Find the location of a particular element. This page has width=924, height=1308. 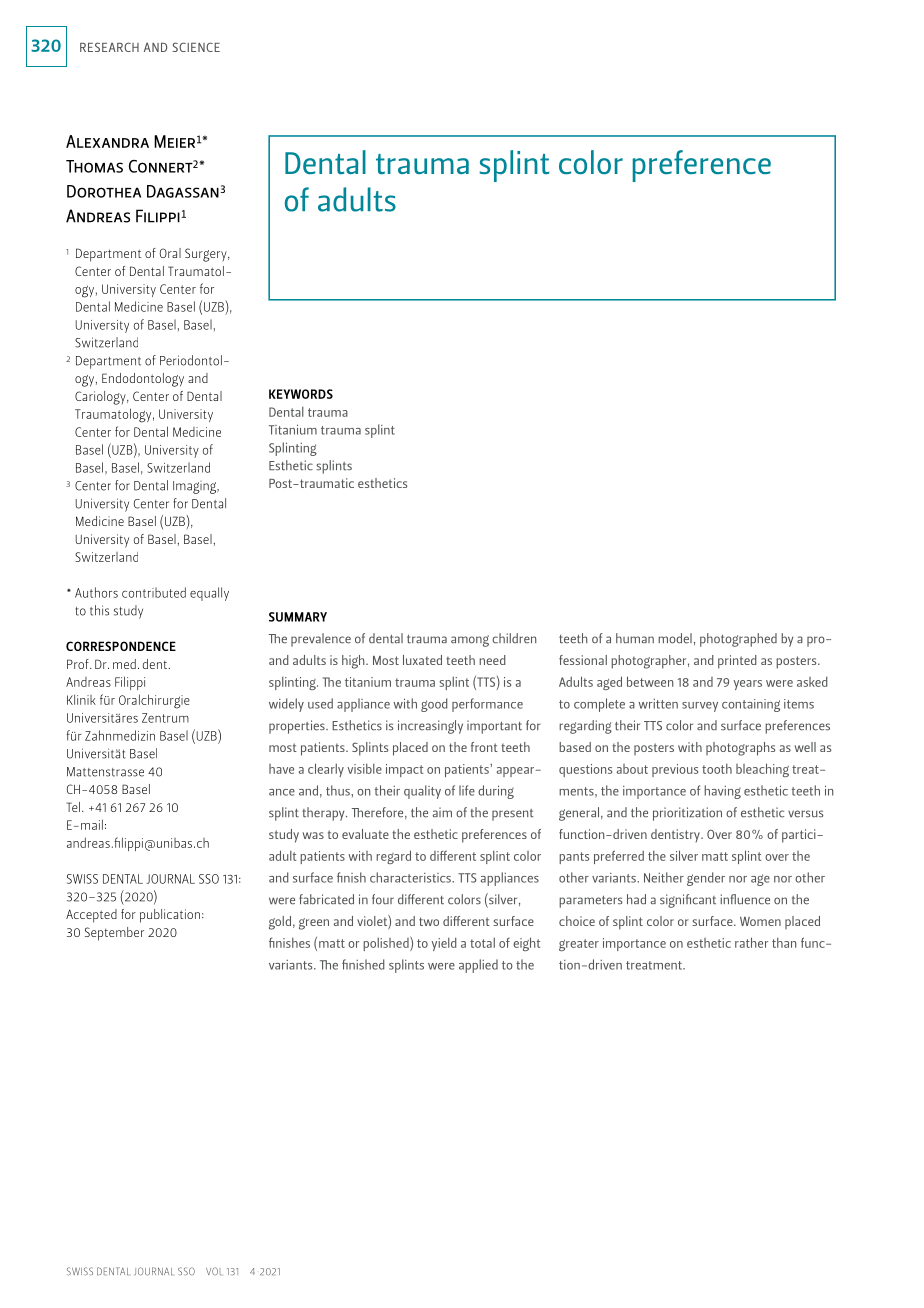

printed is located at coordinates (737, 662).
